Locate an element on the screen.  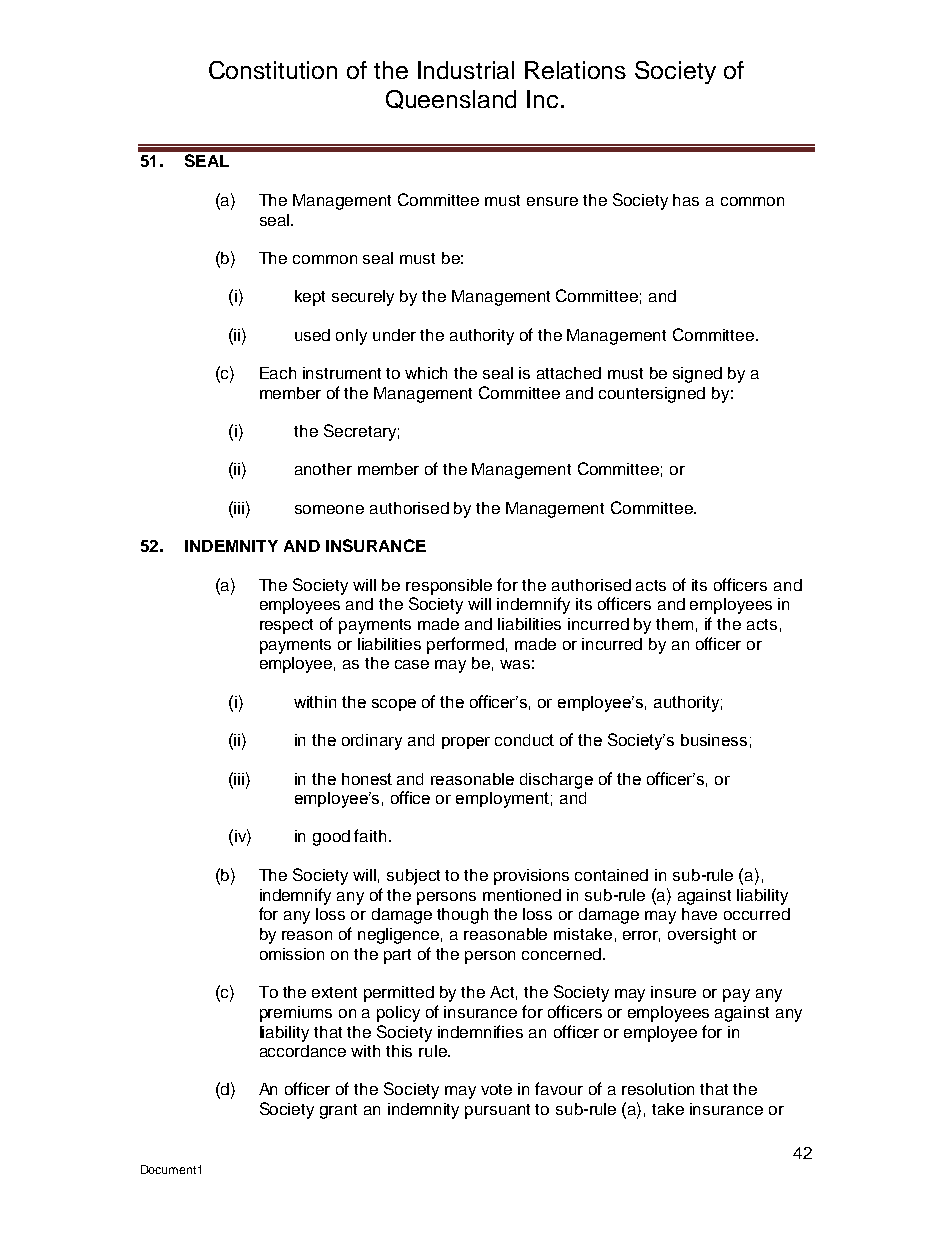
attached is located at coordinates (569, 373).
